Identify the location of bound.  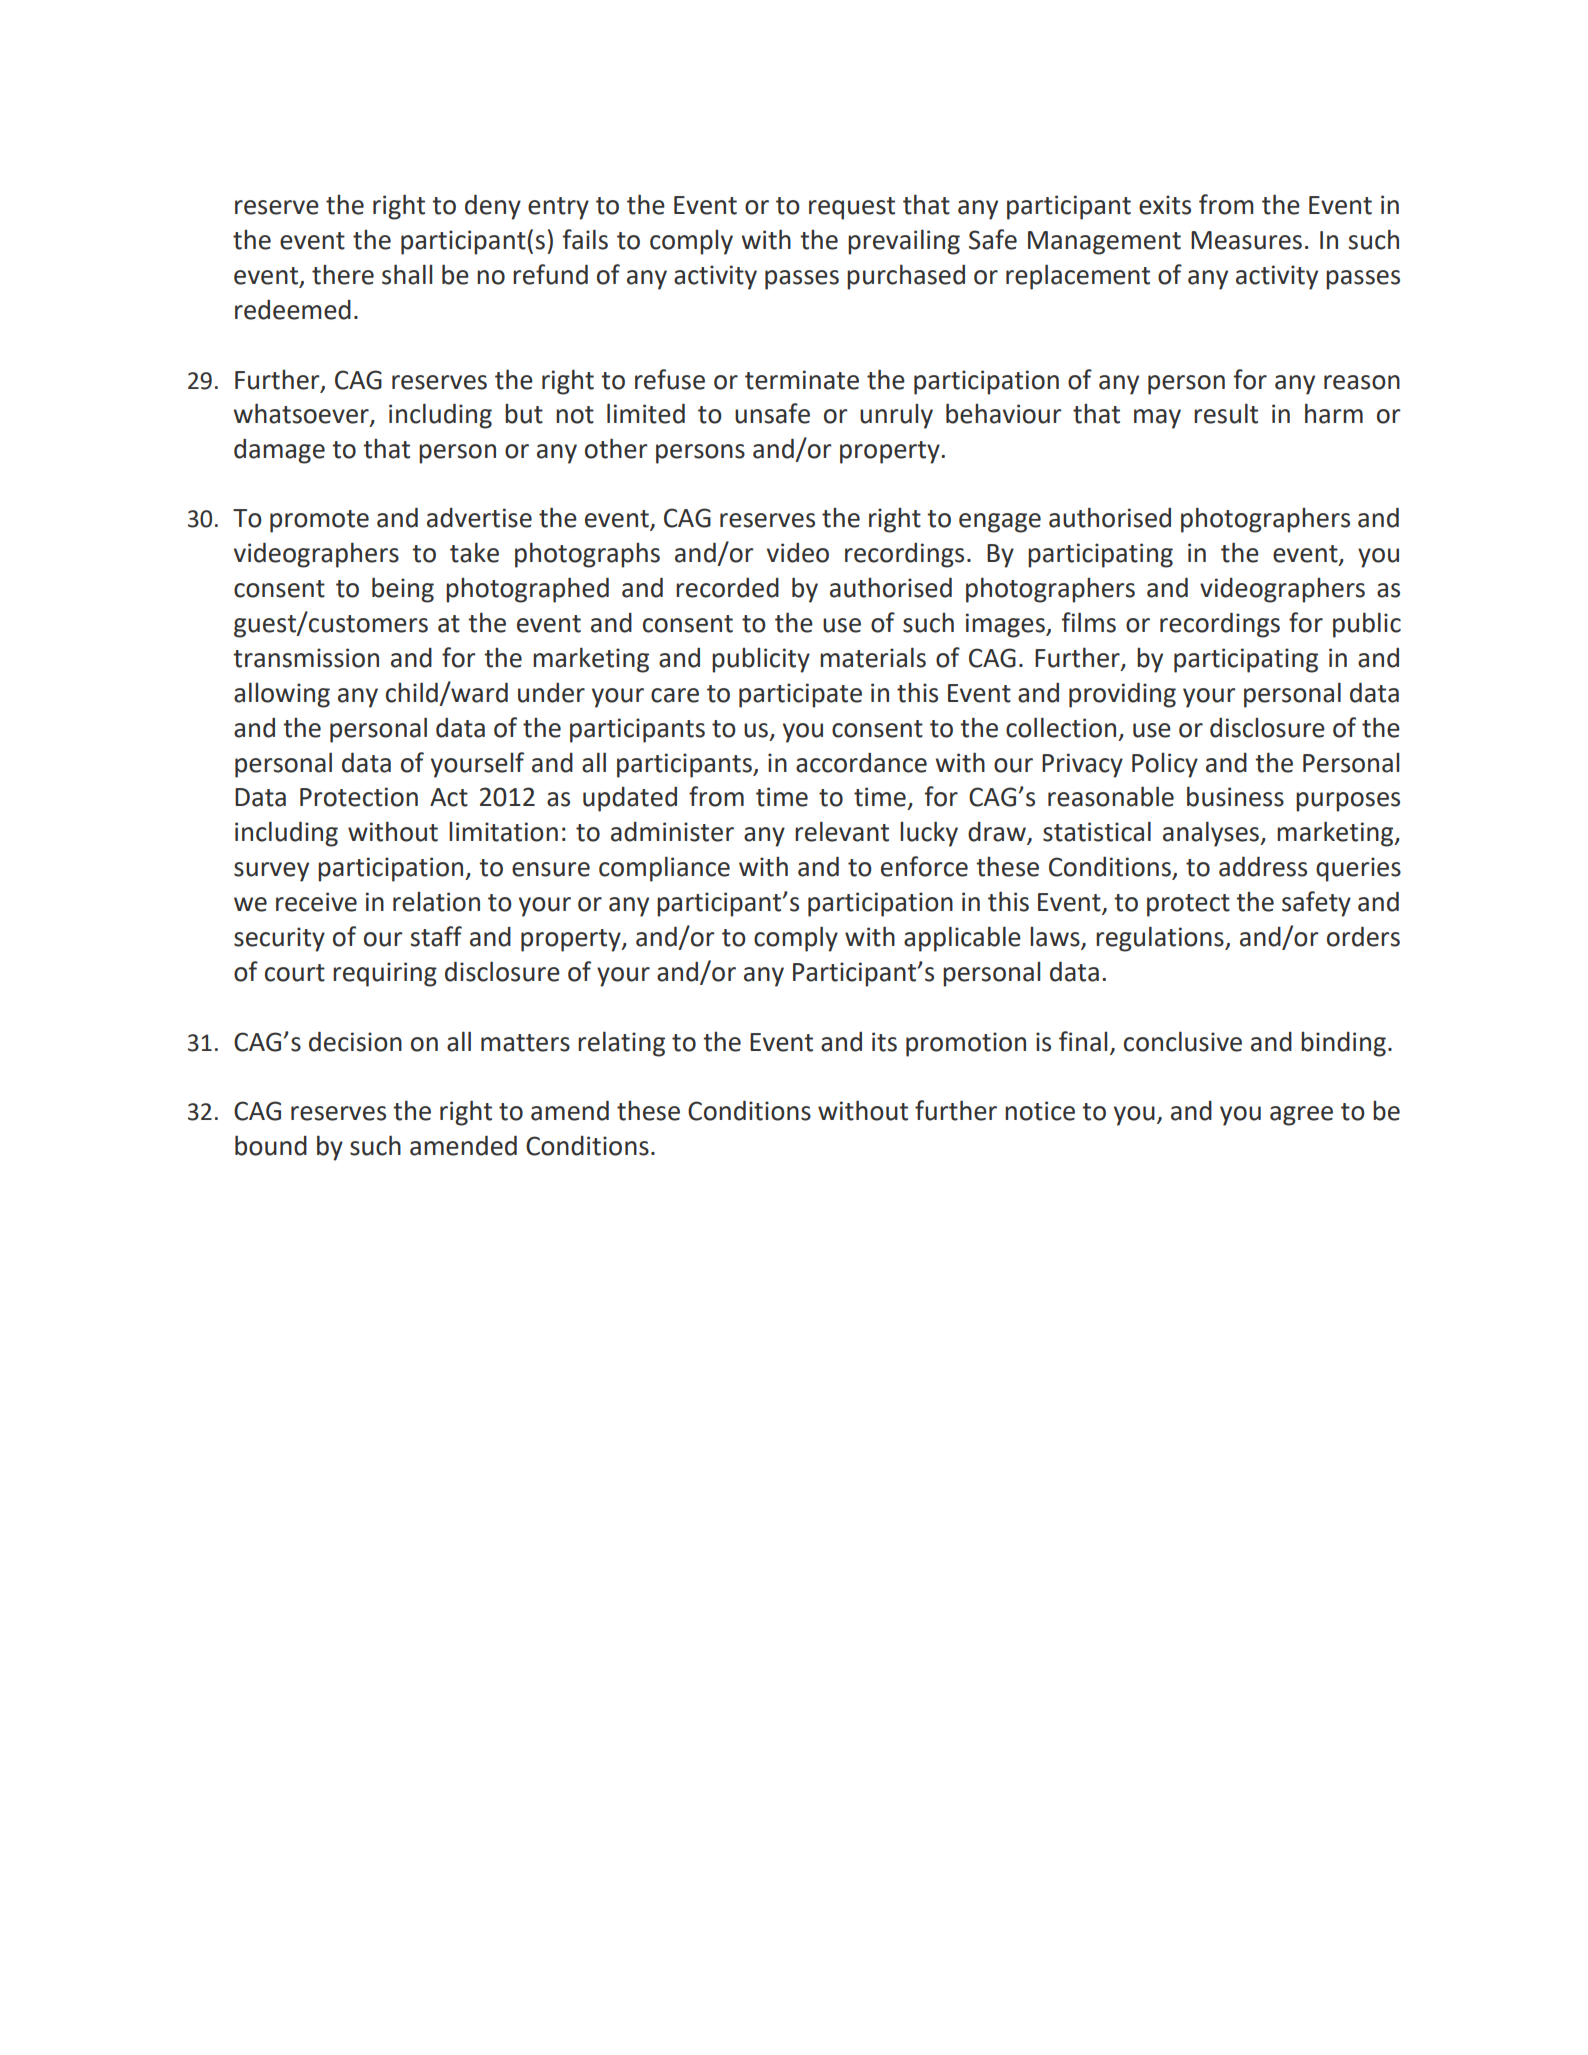
(271, 1145).
